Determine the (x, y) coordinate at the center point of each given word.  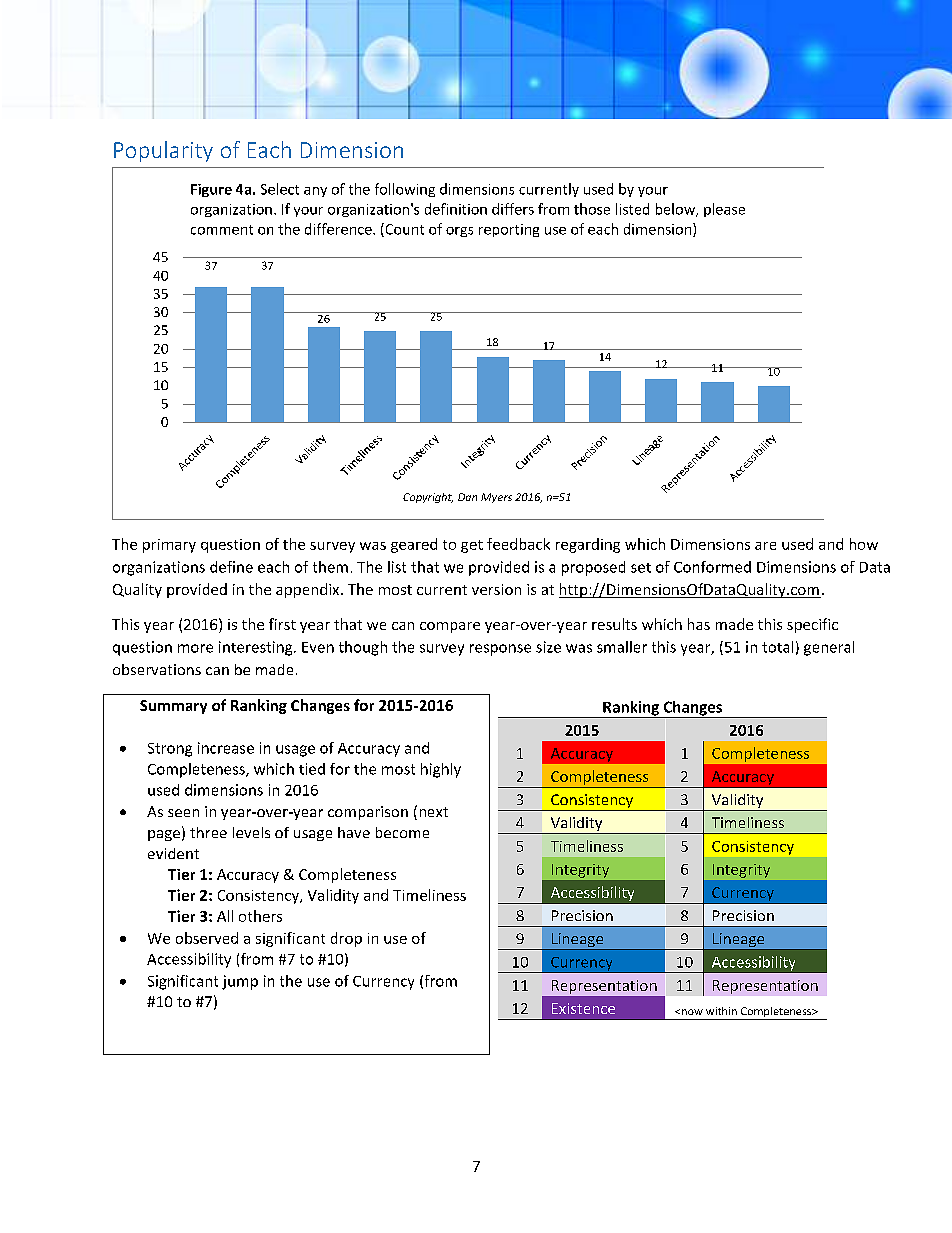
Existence (583, 1008)
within (721, 1011)
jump (240, 982)
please (724, 210)
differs (513, 209)
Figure (211, 190)
